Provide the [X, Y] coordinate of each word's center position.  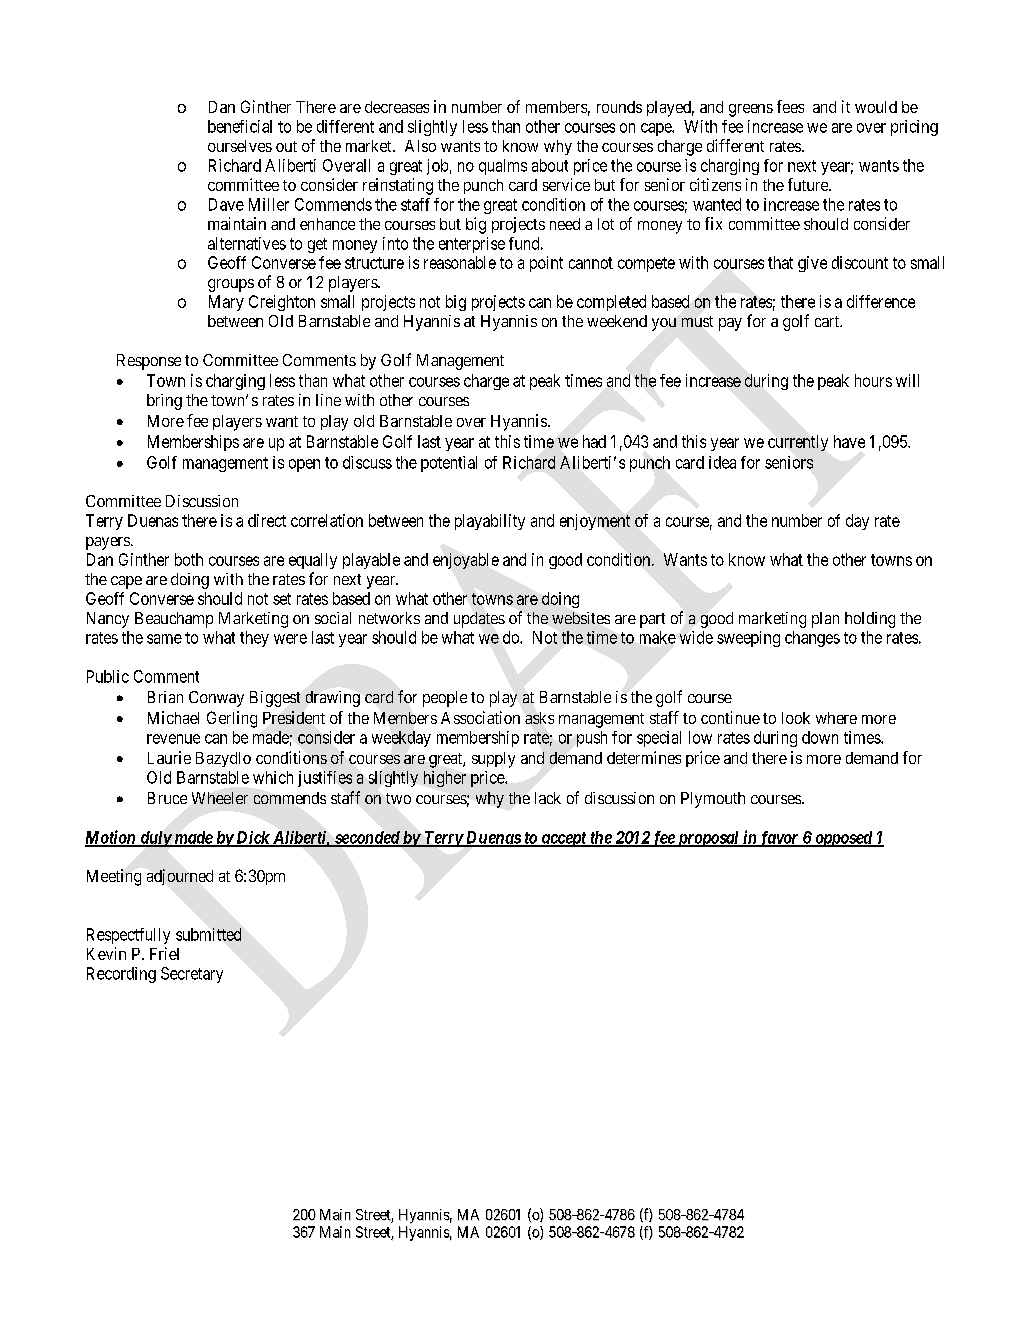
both [189, 559]
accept [563, 839]
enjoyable [466, 561]
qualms [503, 167]
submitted [208, 934]
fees [790, 106]
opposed [843, 839]
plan [825, 620]
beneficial [240, 126]
